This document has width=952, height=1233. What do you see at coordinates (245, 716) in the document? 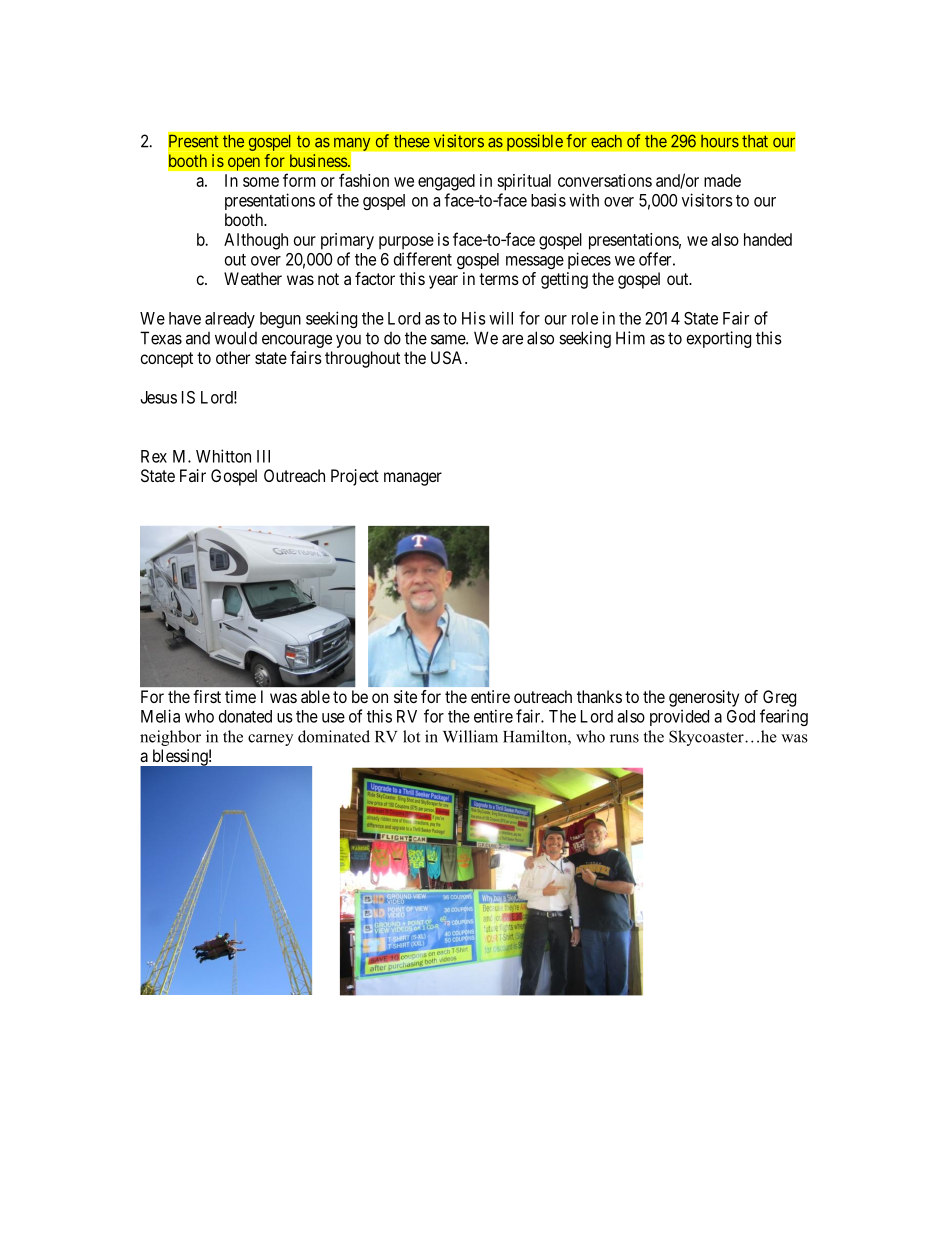
I see `donated` at bounding box center [245, 716].
